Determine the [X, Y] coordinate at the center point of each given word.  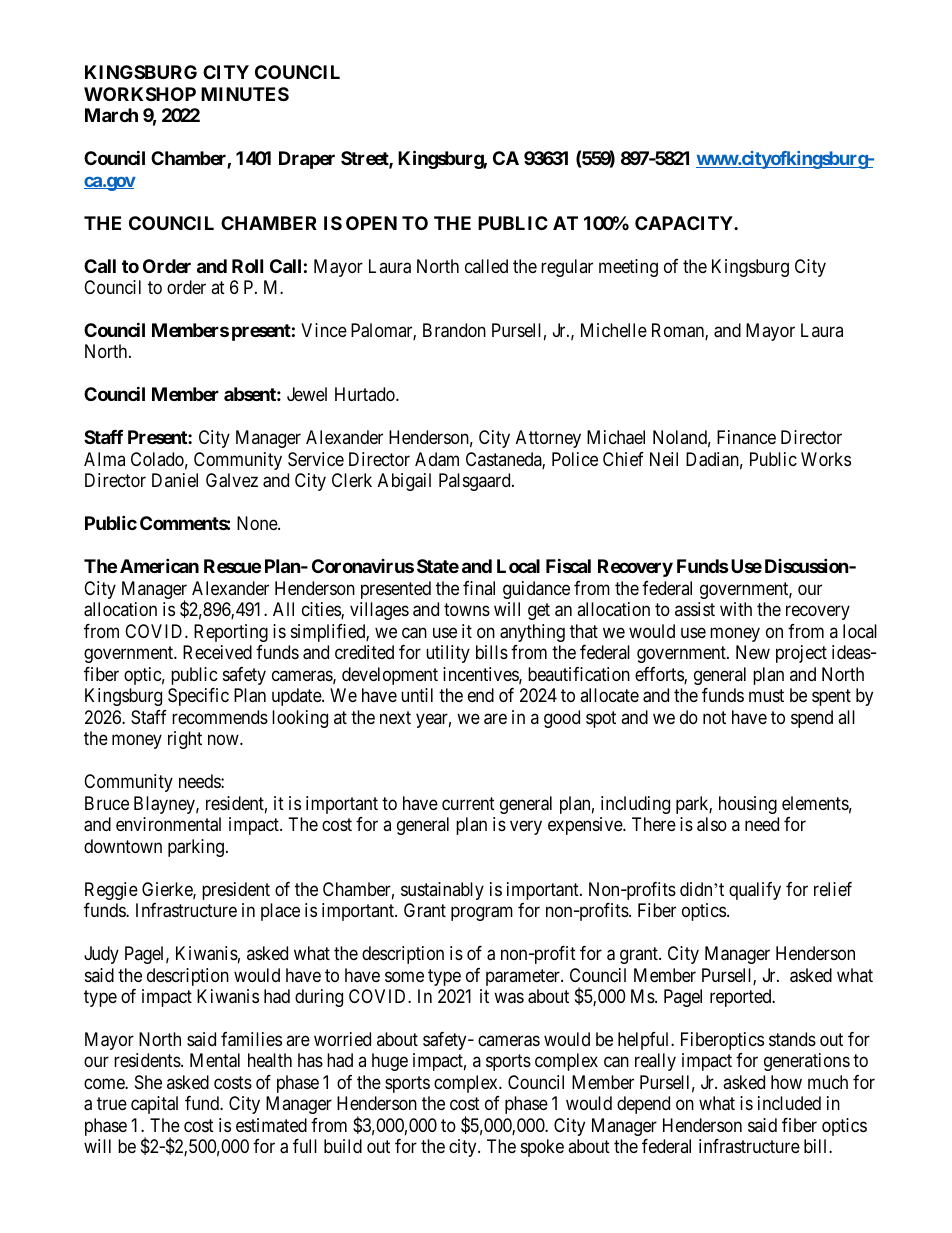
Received [217, 652]
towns [467, 610]
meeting [628, 268]
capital [154, 1105]
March [111, 115]
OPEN [371, 223]
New [753, 652]
